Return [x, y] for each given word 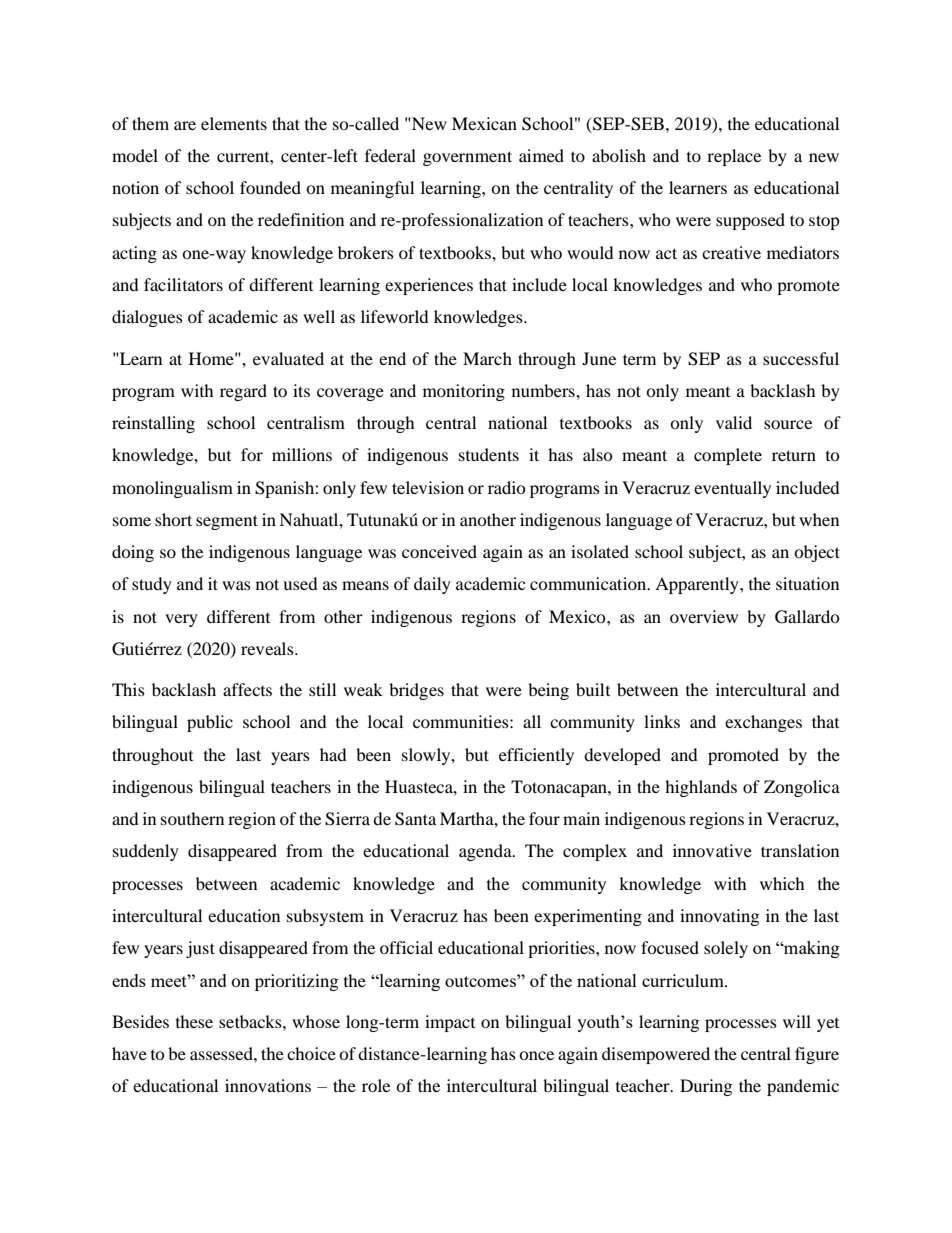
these [194, 1021]
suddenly [146, 852]
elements [234, 123]
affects [247, 689]
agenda [486, 852]
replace [734, 157]
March [487, 358]
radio [507, 487]
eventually [732, 489]
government [467, 158]
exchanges [763, 723]
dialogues [147, 318]
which [782, 883]
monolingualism [172, 489]
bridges [416, 691]
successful [801, 358]
